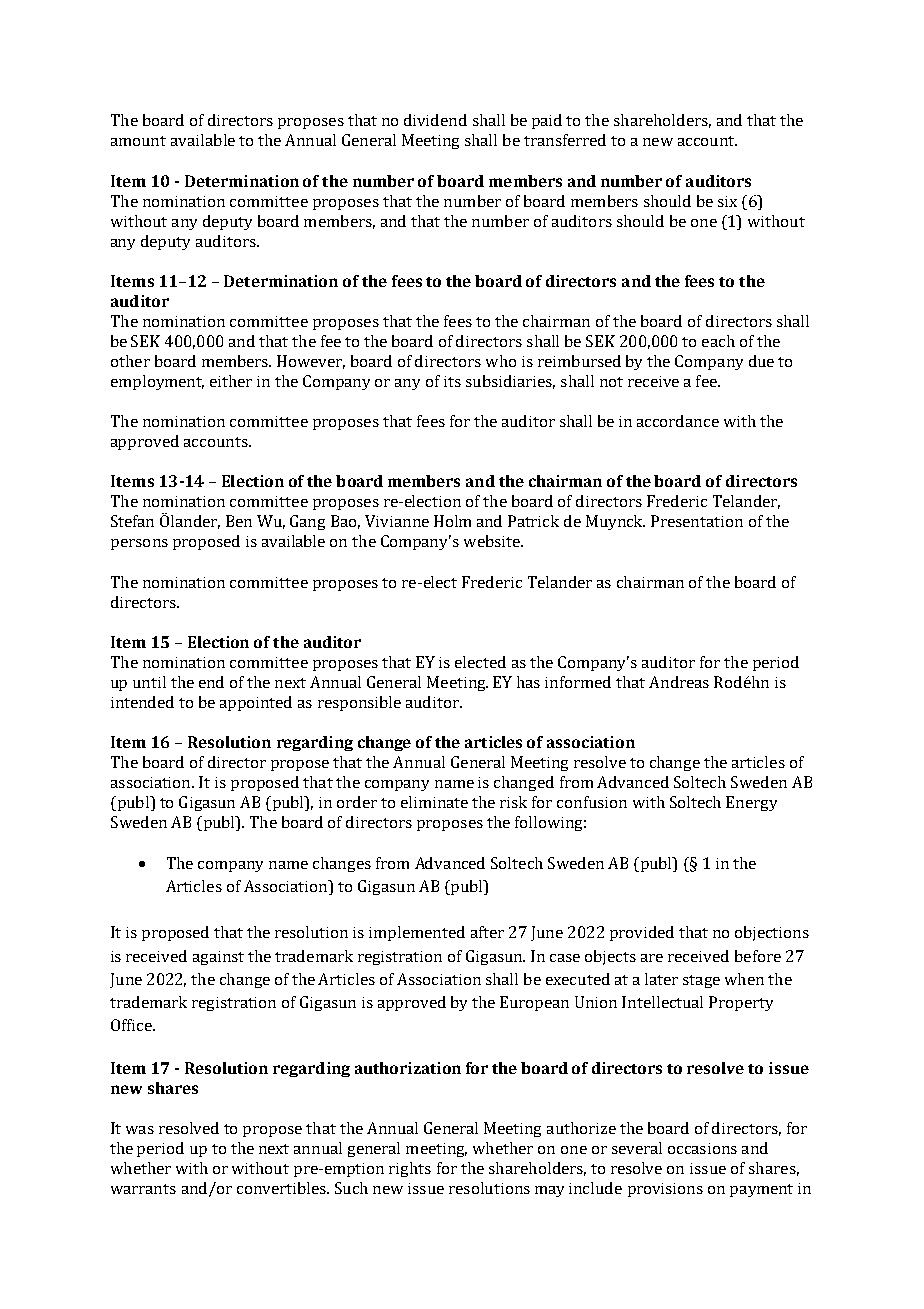 The width and height of the page is (924, 1309). Describe the element at coordinates (727, 201) in the page. I see `six` at that location.
